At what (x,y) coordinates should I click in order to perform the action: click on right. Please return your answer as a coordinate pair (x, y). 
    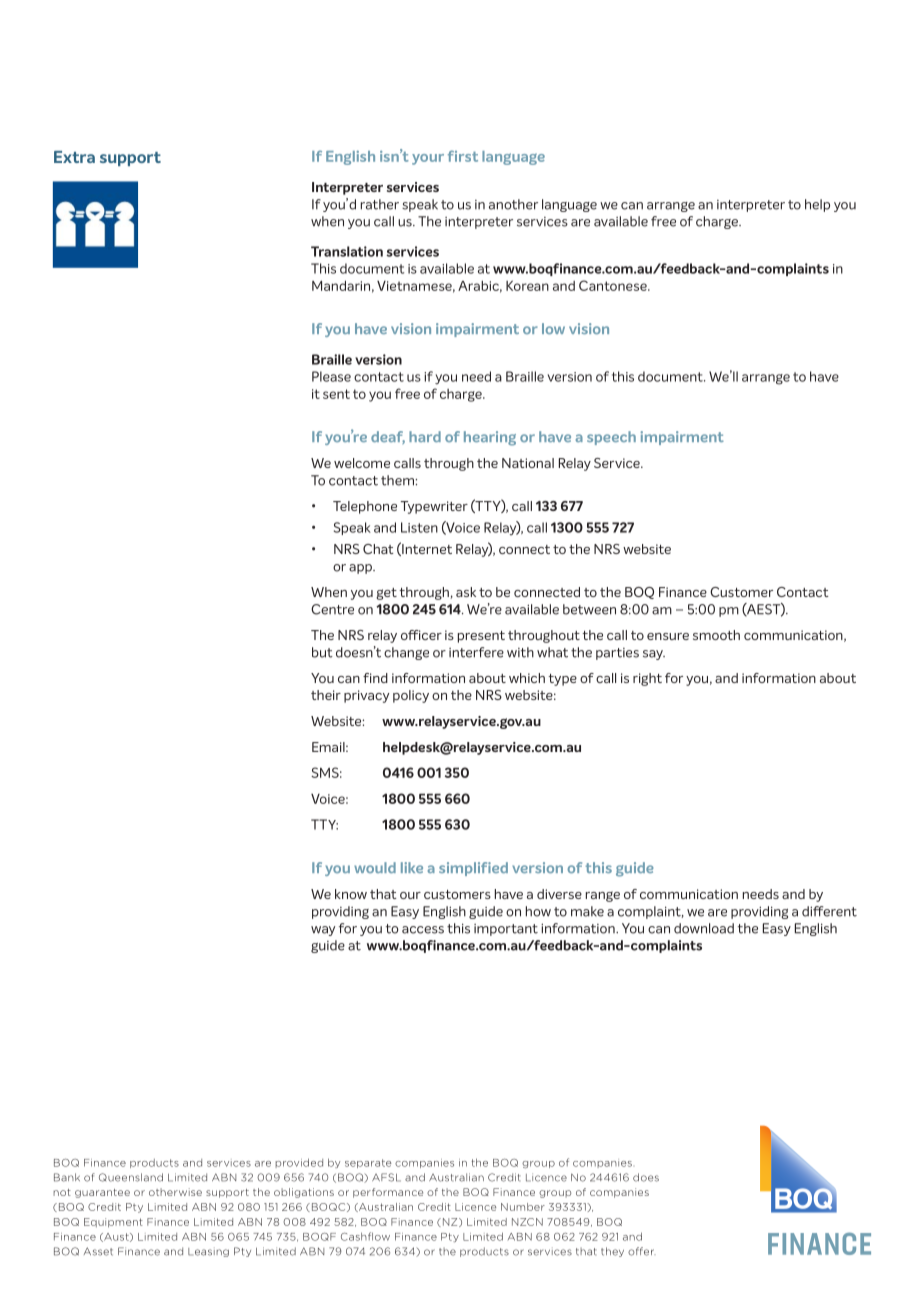
    Looking at the image, I should click on (647, 679).
